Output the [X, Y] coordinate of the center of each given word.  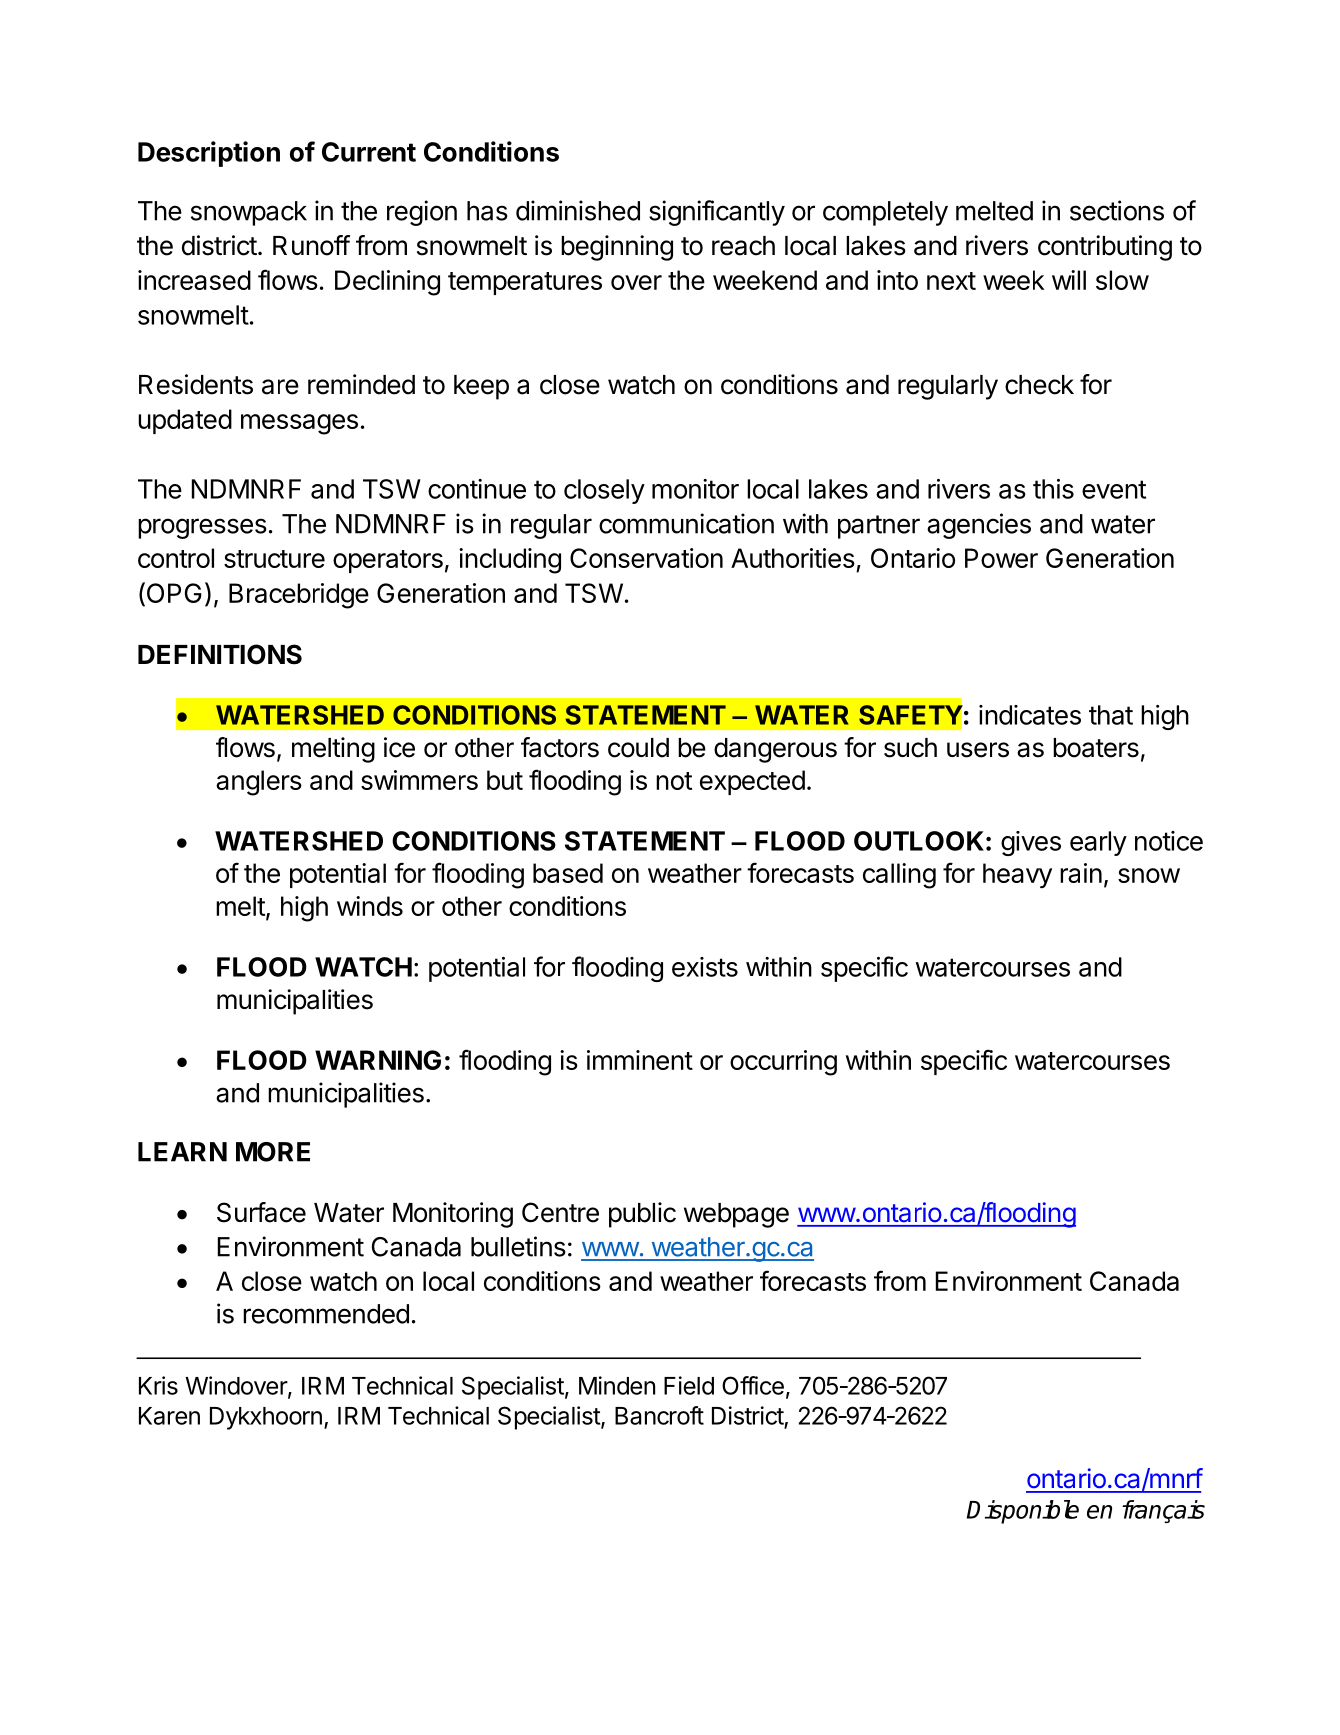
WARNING [378, 1060]
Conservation [646, 558]
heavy [1017, 875]
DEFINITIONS [220, 654]
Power [1001, 558]
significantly [717, 213]
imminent [640, 1060]
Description [209, 154]
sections [1117, 210]
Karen [169, 1416]
